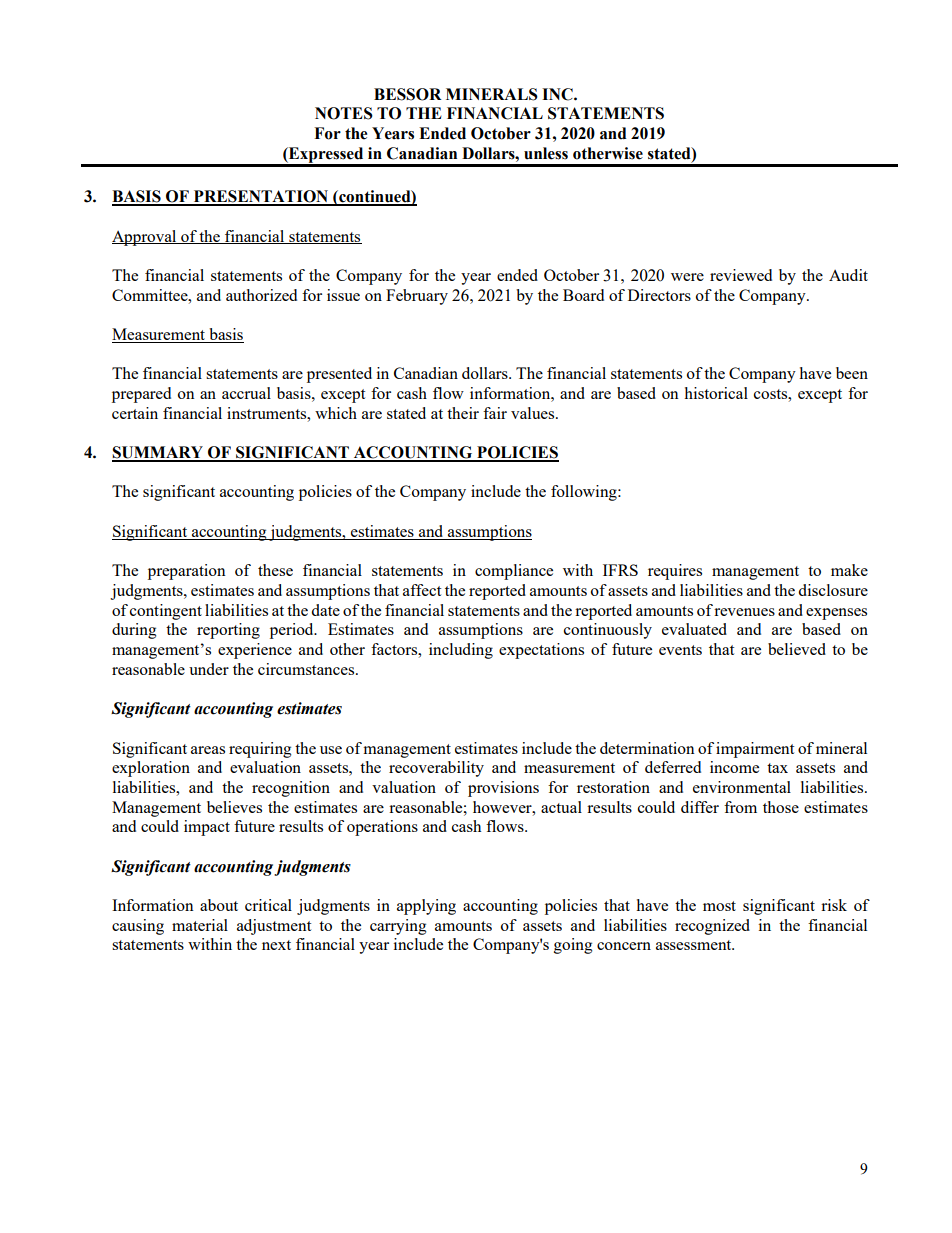  What do you see at coordinates (495, 413) in the screenshot?
I see `fair` at bounding box center [495, 413].
